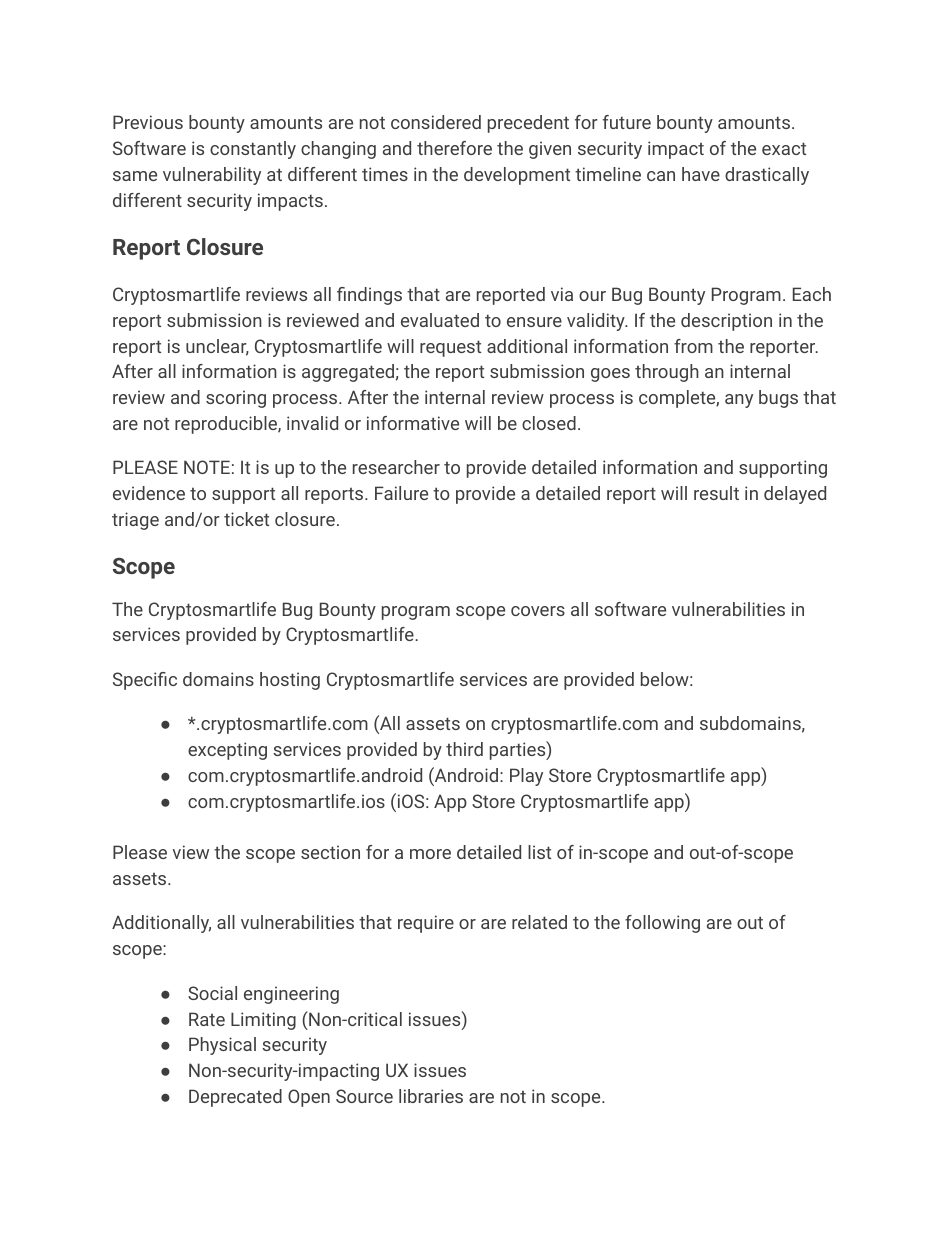  What do you see at coordinates (212, 176) in the screenshot?
I see `vulnerability` at bounding box center [212, 176].
